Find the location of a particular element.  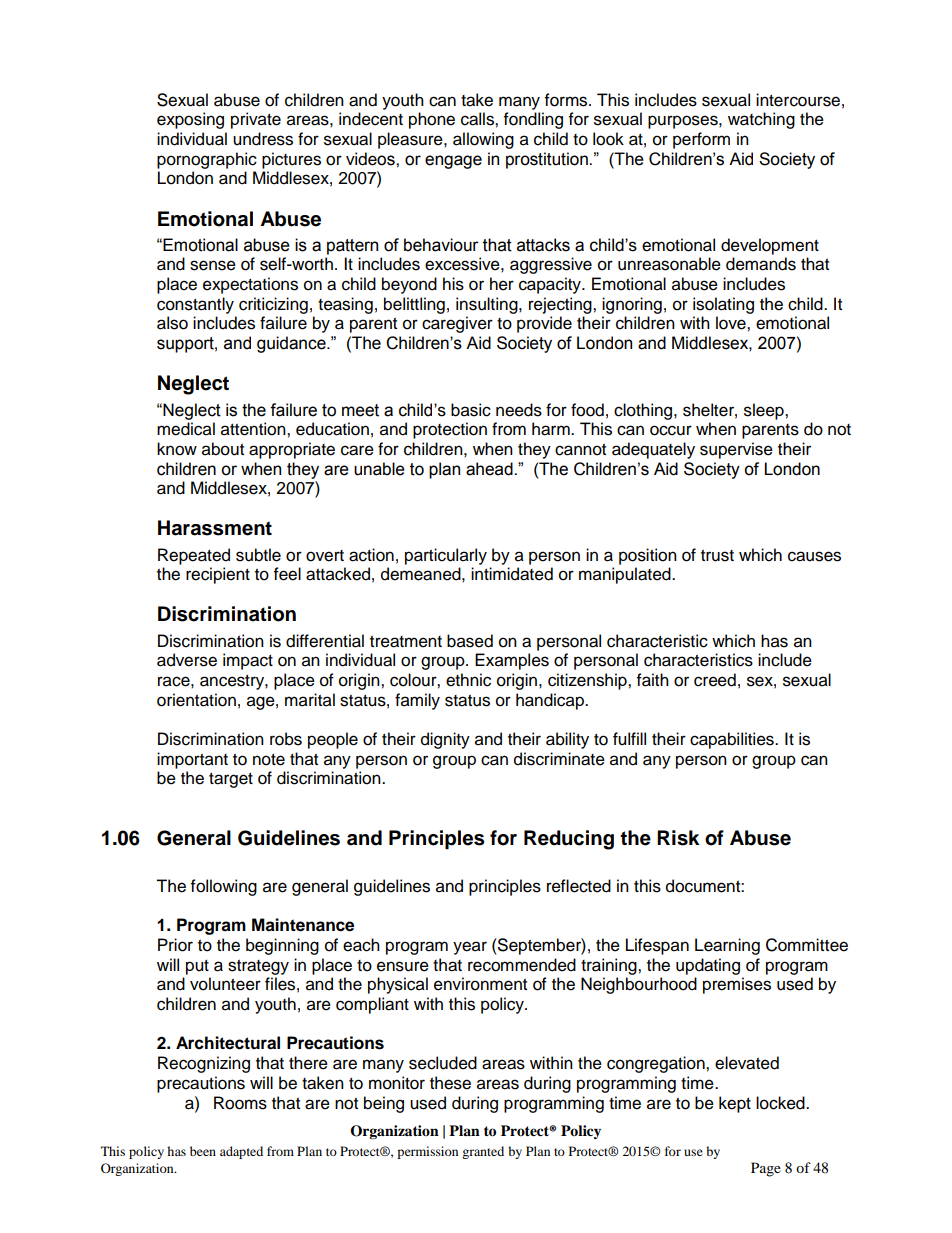

private is located at coordinates (256, 120).
